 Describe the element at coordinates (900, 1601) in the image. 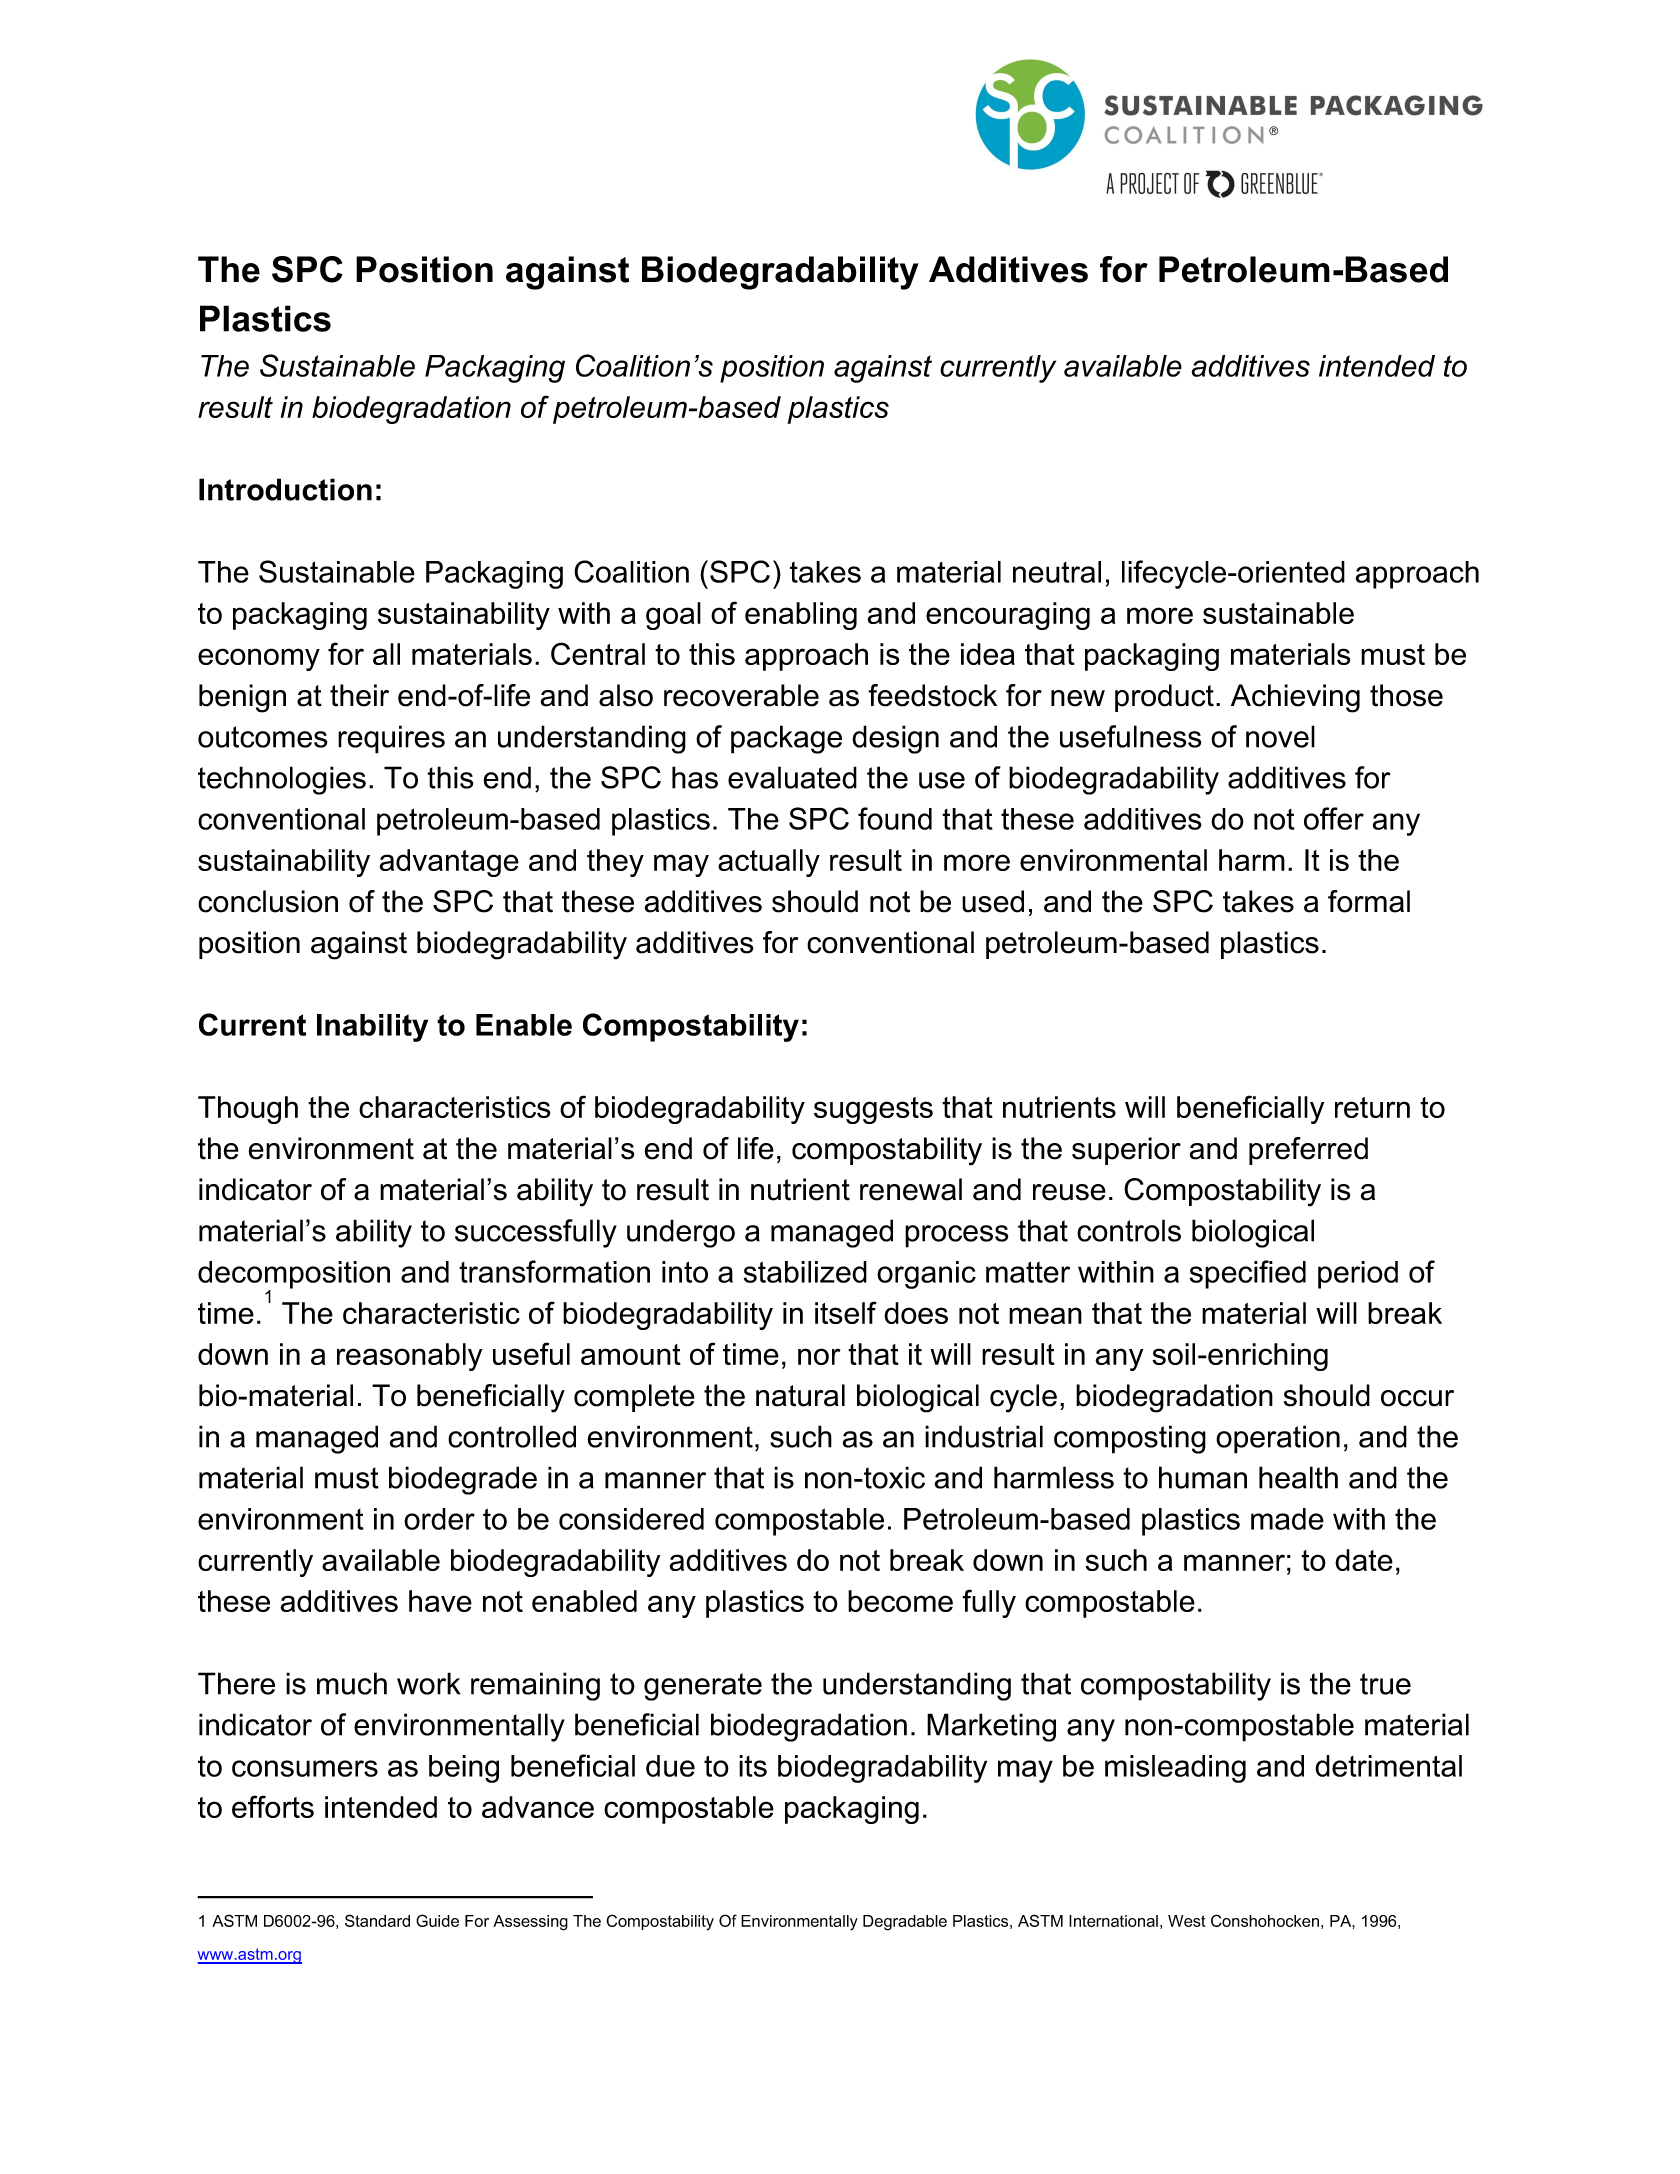

I see `become` at that location.
